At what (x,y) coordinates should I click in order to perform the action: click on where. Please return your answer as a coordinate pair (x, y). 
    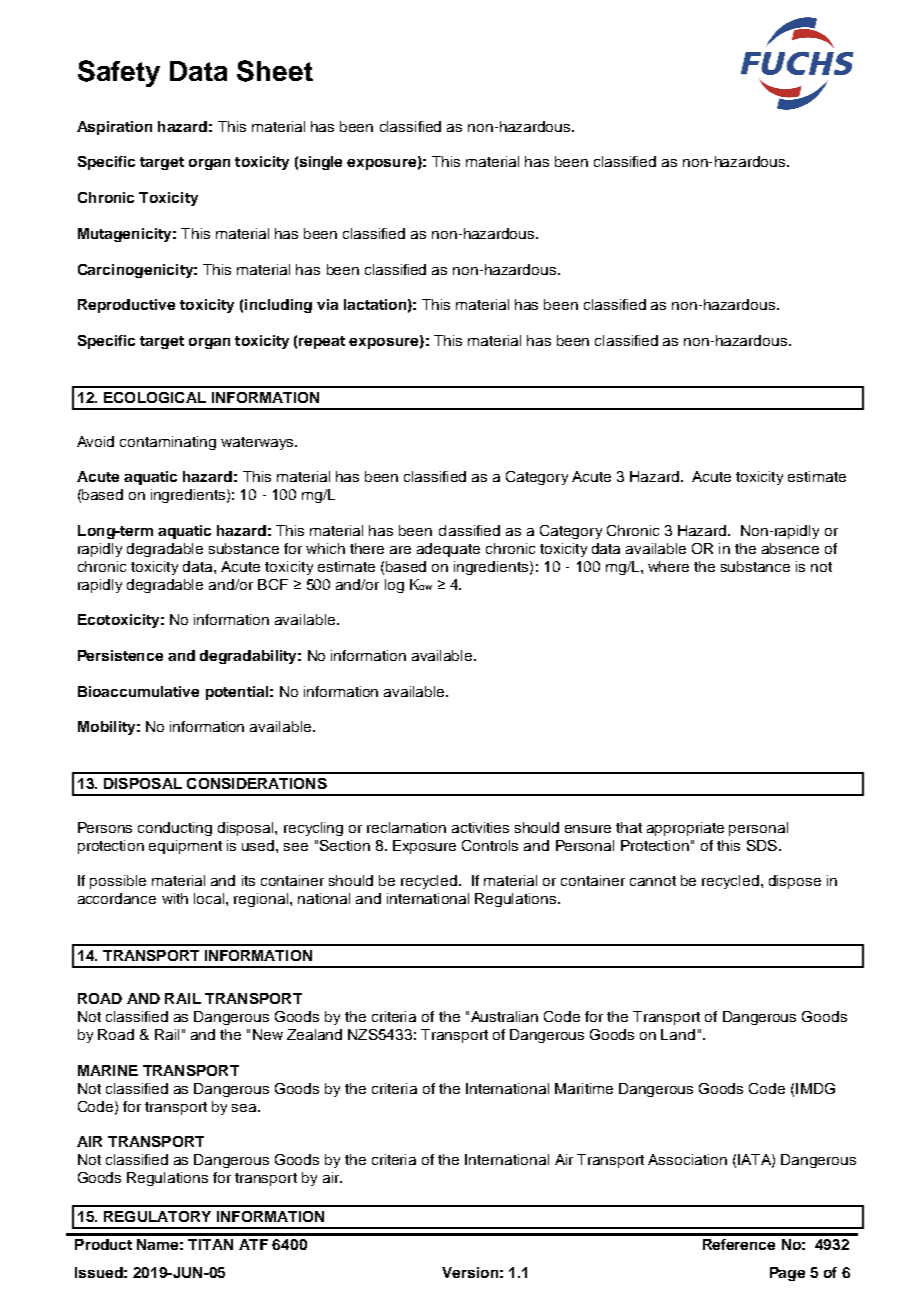
    Looking at the image, I should click on (668, 566).
